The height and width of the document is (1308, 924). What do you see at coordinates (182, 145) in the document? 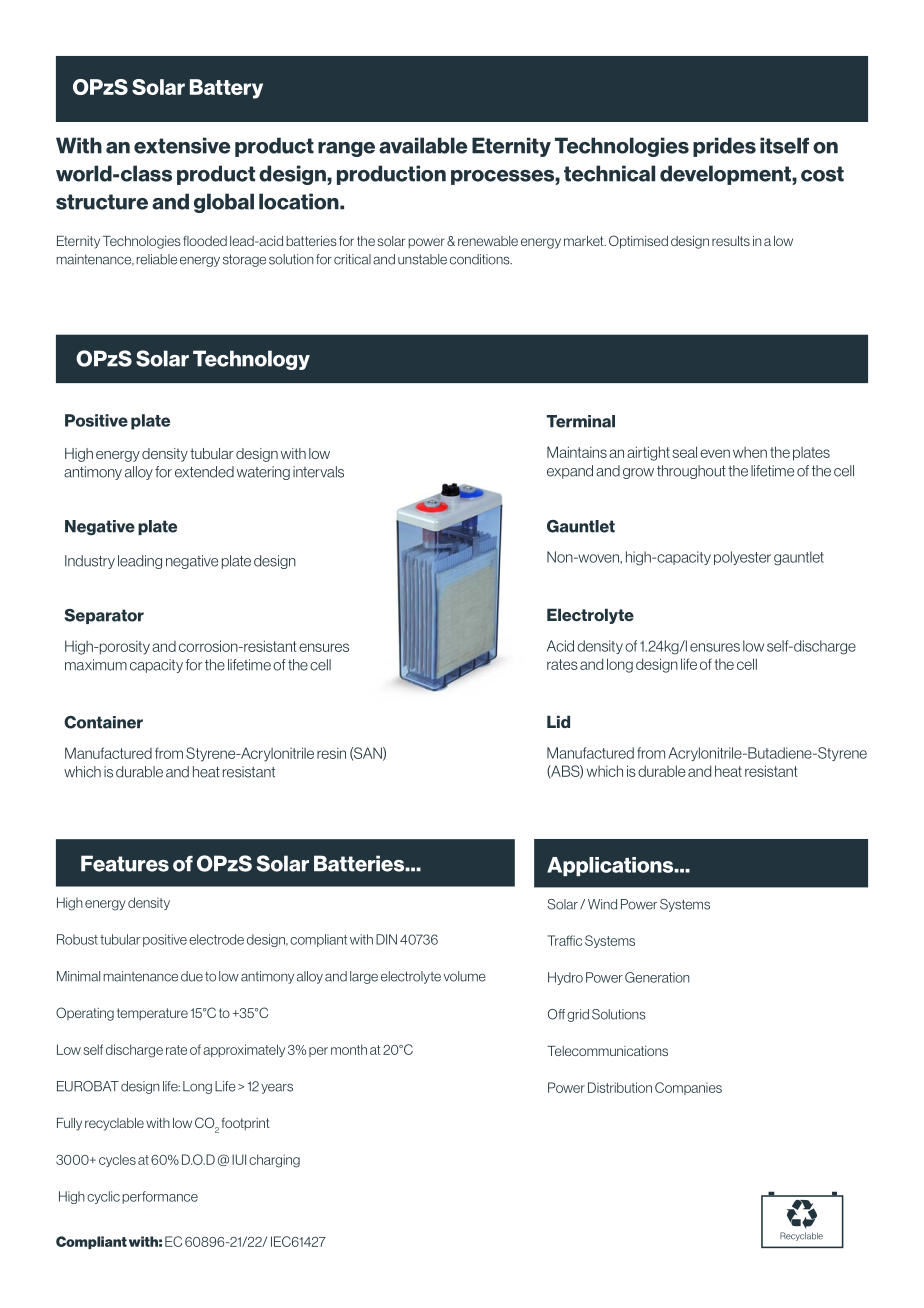
I see `extensive` at bounding box center [182, 145].
